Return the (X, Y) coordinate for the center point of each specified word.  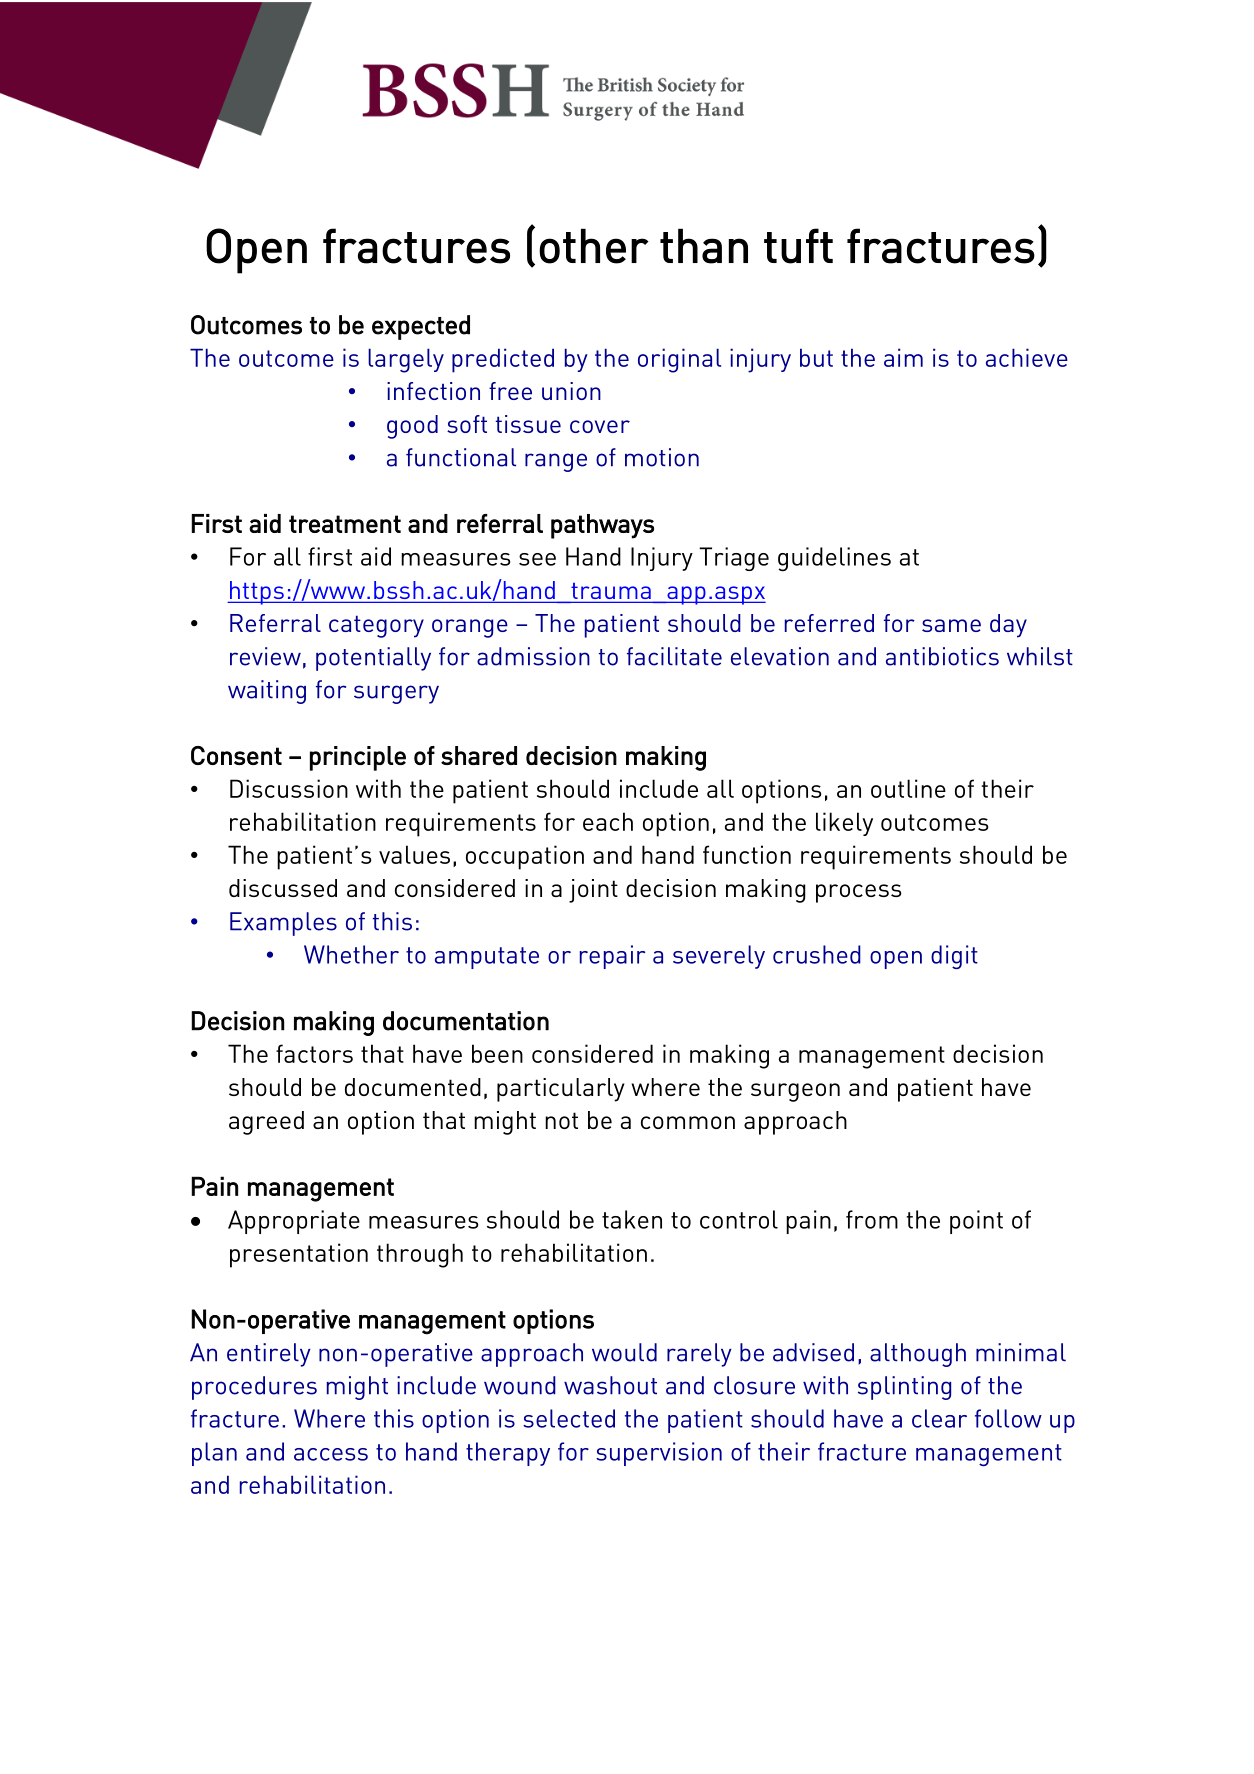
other (594, 246)
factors (314, 1053)
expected (421, 327)
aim (903, 357)
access (331, 1454)
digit (954, 957)
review (265, 656)
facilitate (674, 656)
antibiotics (942, 656)
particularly (561, 1090)
